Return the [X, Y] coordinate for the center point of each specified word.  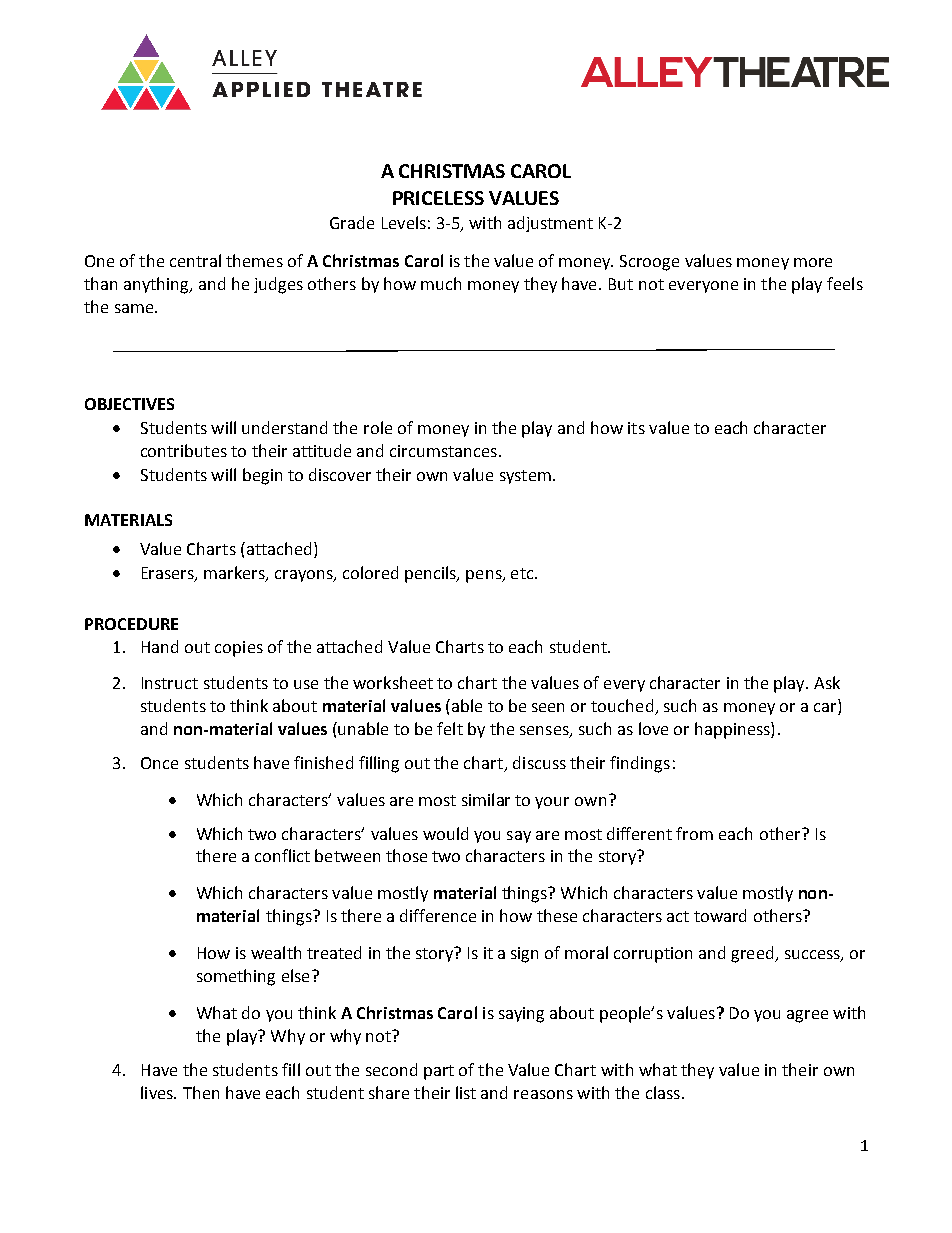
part [439, 1072]
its [636, 428]
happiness [733, 730]
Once [159, 763]
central [195, 260]
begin [262, 476]
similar [486, 799]
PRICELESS [438, 198]
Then [201, 1092]
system [525, 477]
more [813, 262]
